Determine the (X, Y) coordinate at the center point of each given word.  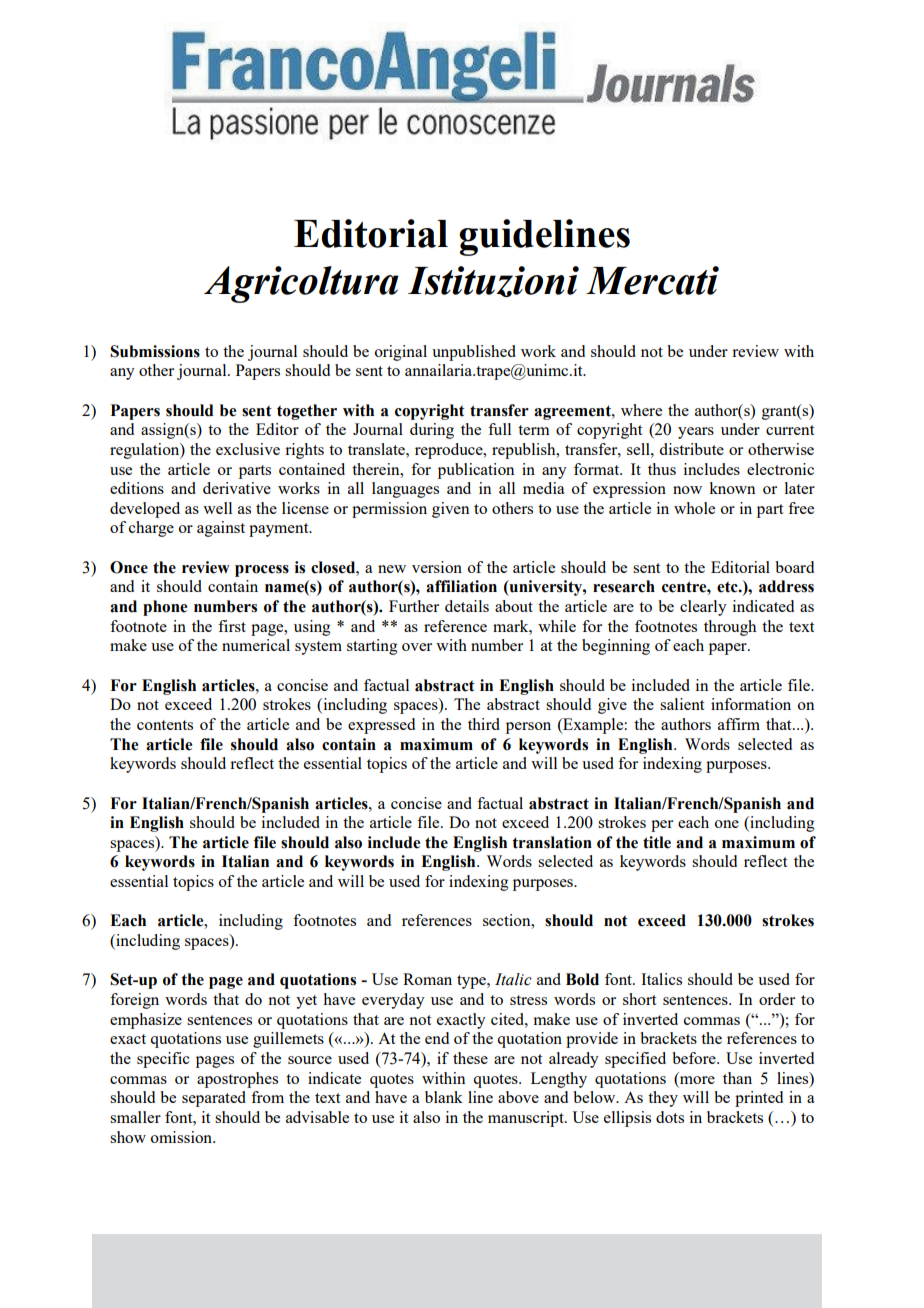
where (641, 410)
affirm (739, 724)
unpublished (474, 353)
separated (214, 1099)
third (484, 724)
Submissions (155, 351)
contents (165, 725)
